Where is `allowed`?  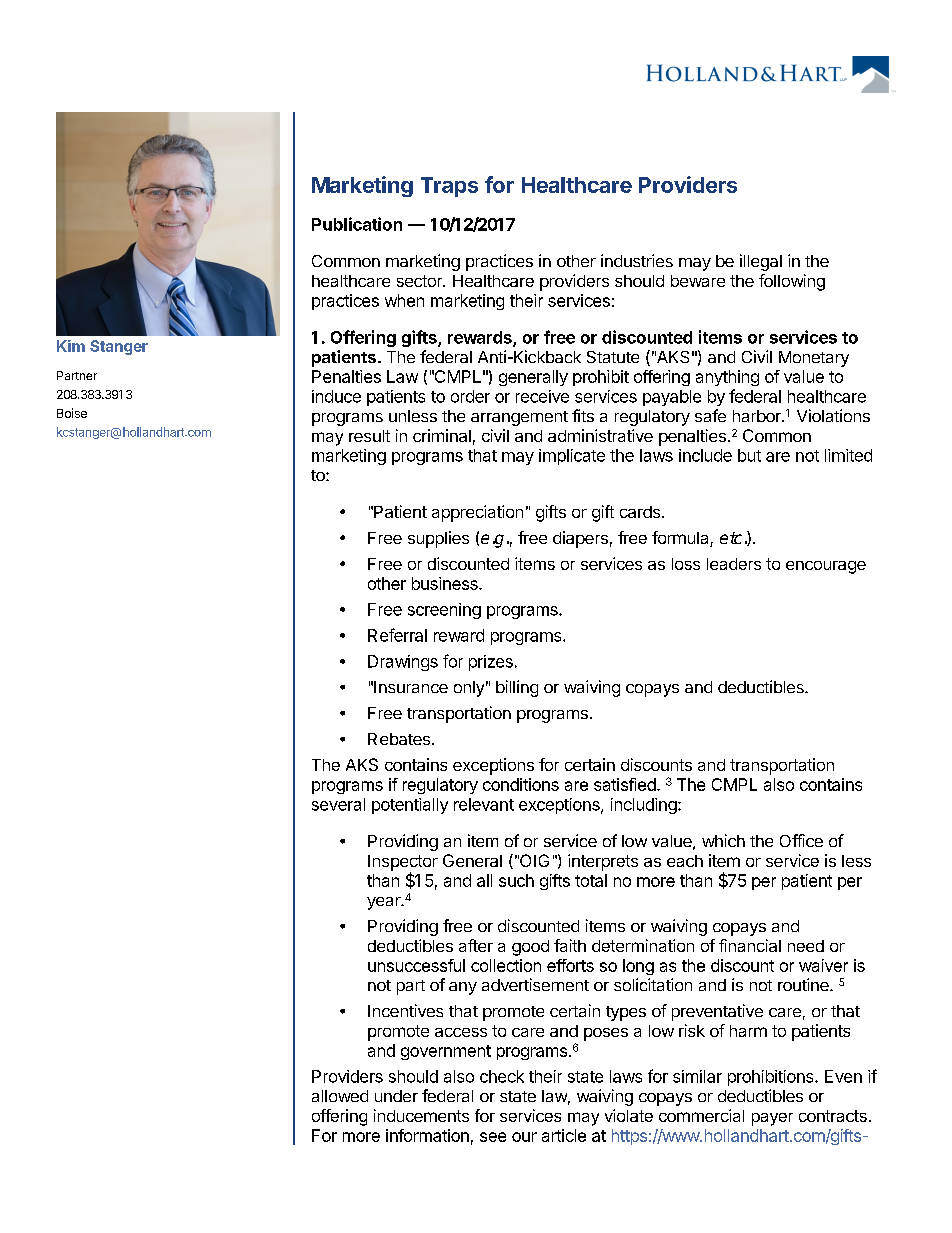
allowed is located at coordinates (340, 1096).
